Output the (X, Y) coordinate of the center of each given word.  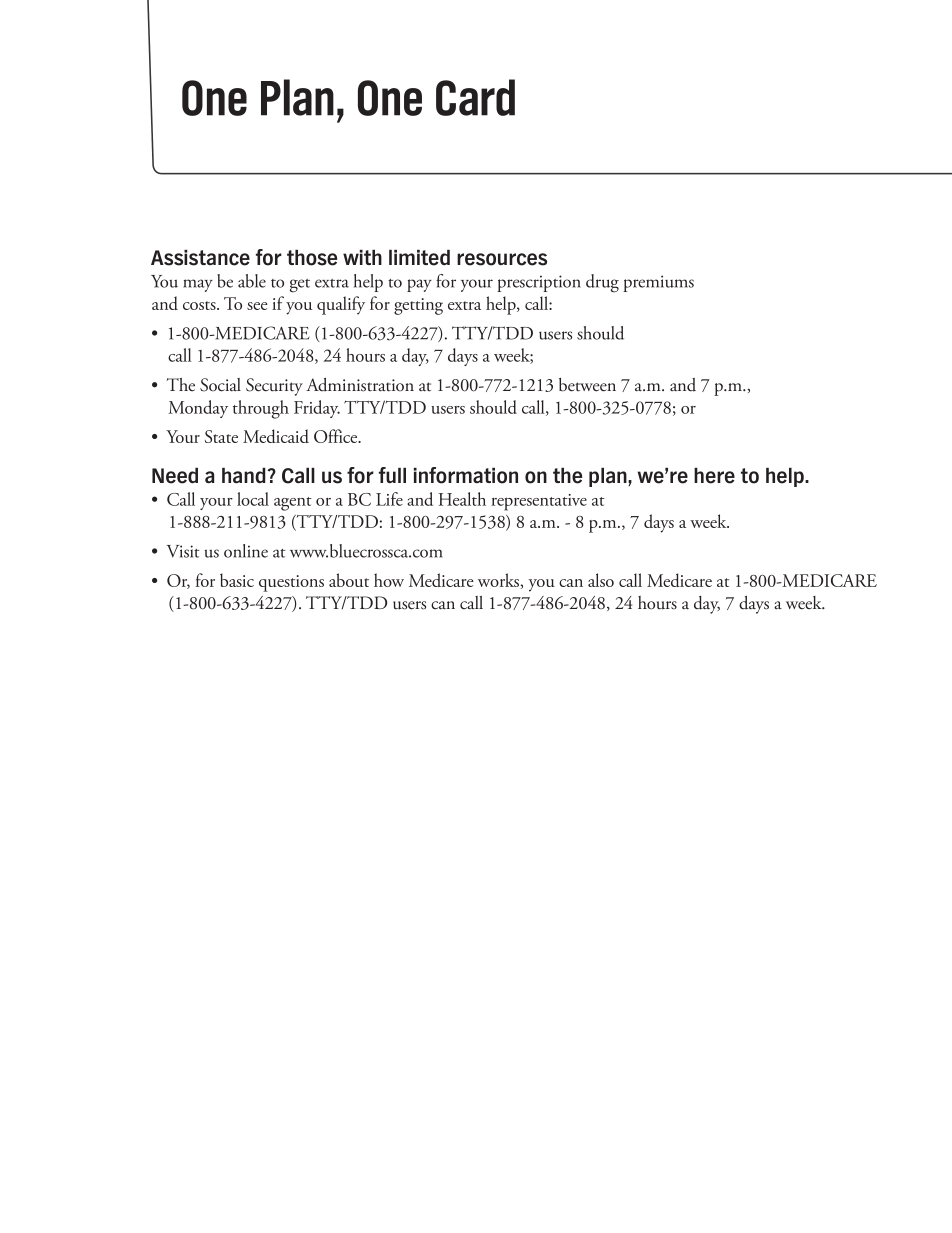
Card (475, 97)
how (389, 580)
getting (418, 306)
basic (237, 580)
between (587, 385)
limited (419, 258)
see (257, 306)
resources (502, 259)
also (601, 580)
